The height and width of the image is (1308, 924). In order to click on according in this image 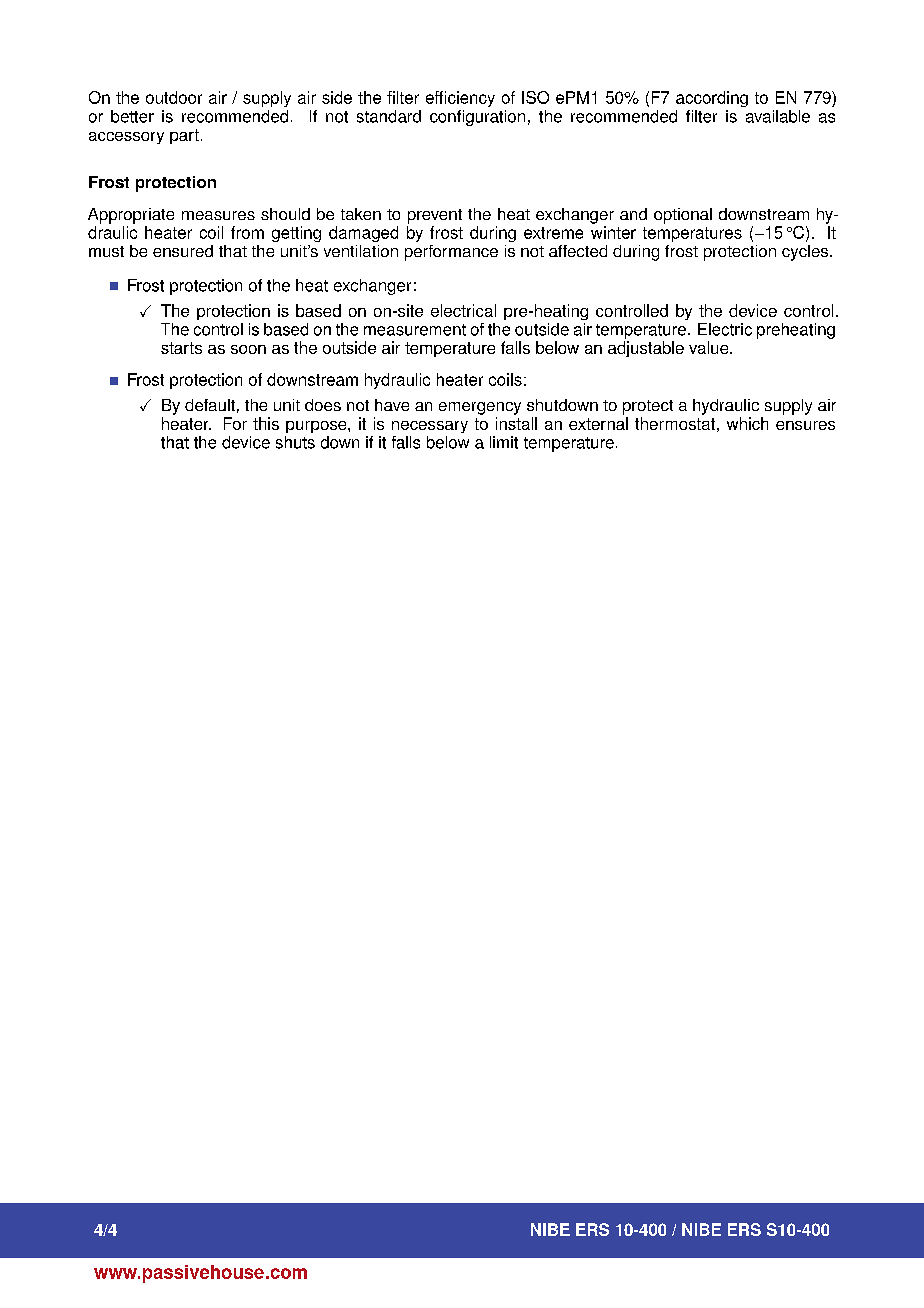, I will do `click(712, 99)`.
